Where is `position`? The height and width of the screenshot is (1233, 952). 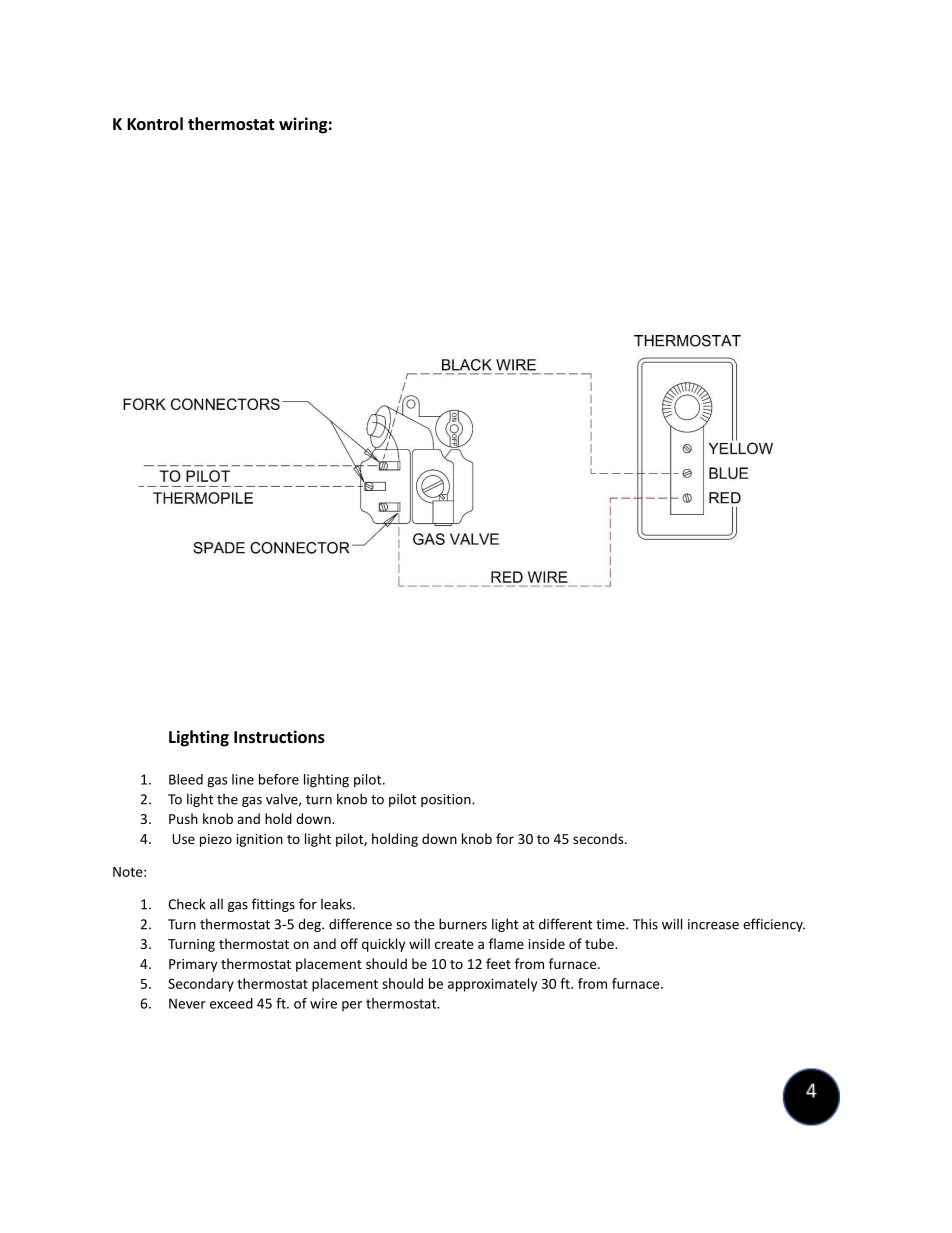 position is located at coordinates (447, 800).
